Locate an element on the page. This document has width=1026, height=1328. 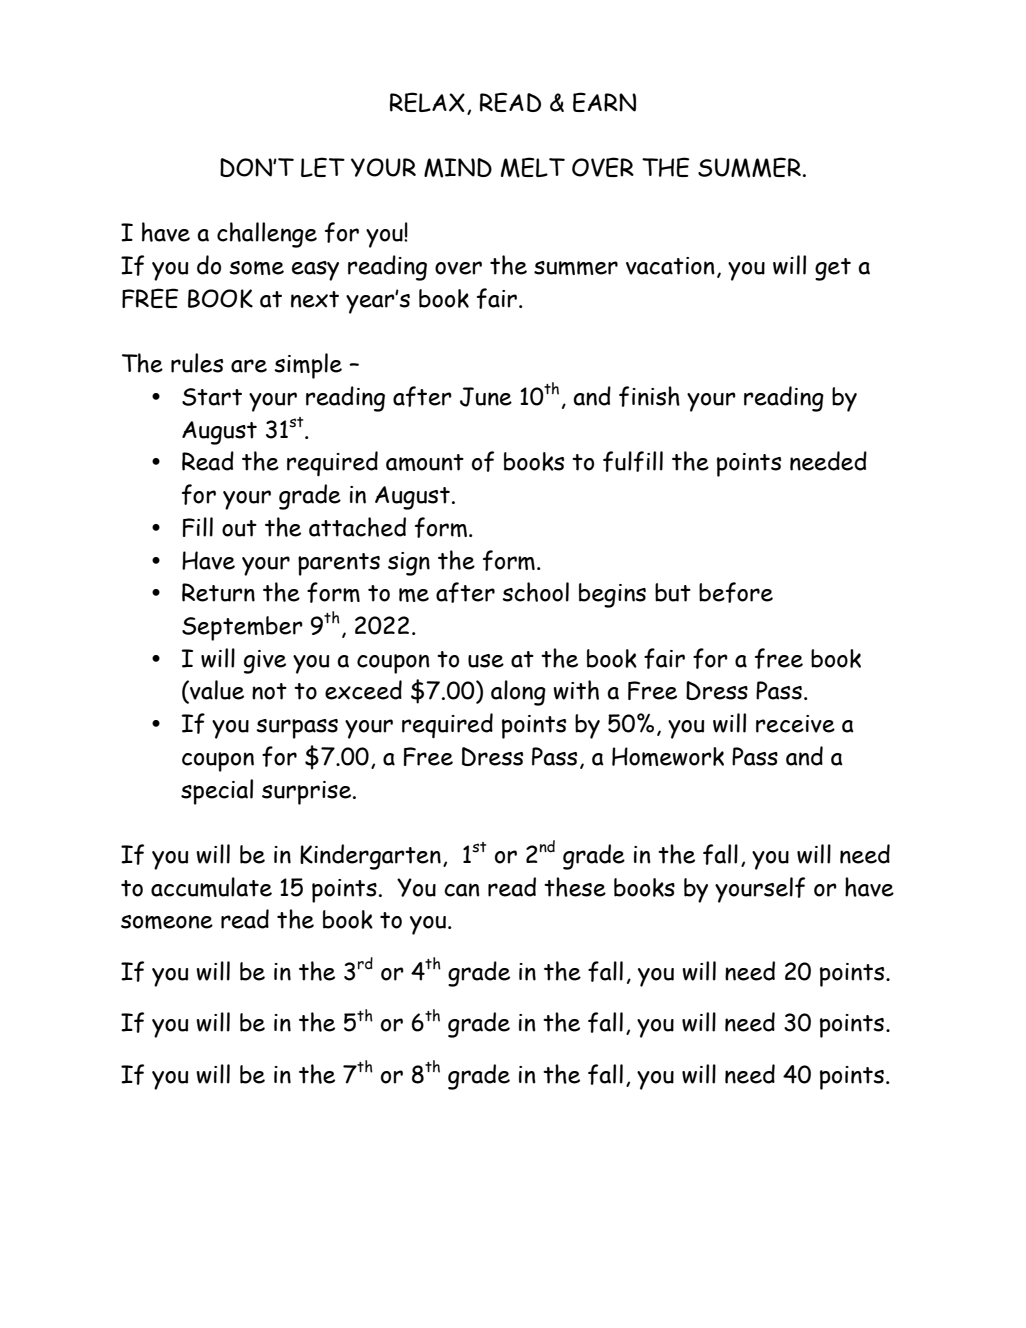
finish is located at coordinates (649, 396).
